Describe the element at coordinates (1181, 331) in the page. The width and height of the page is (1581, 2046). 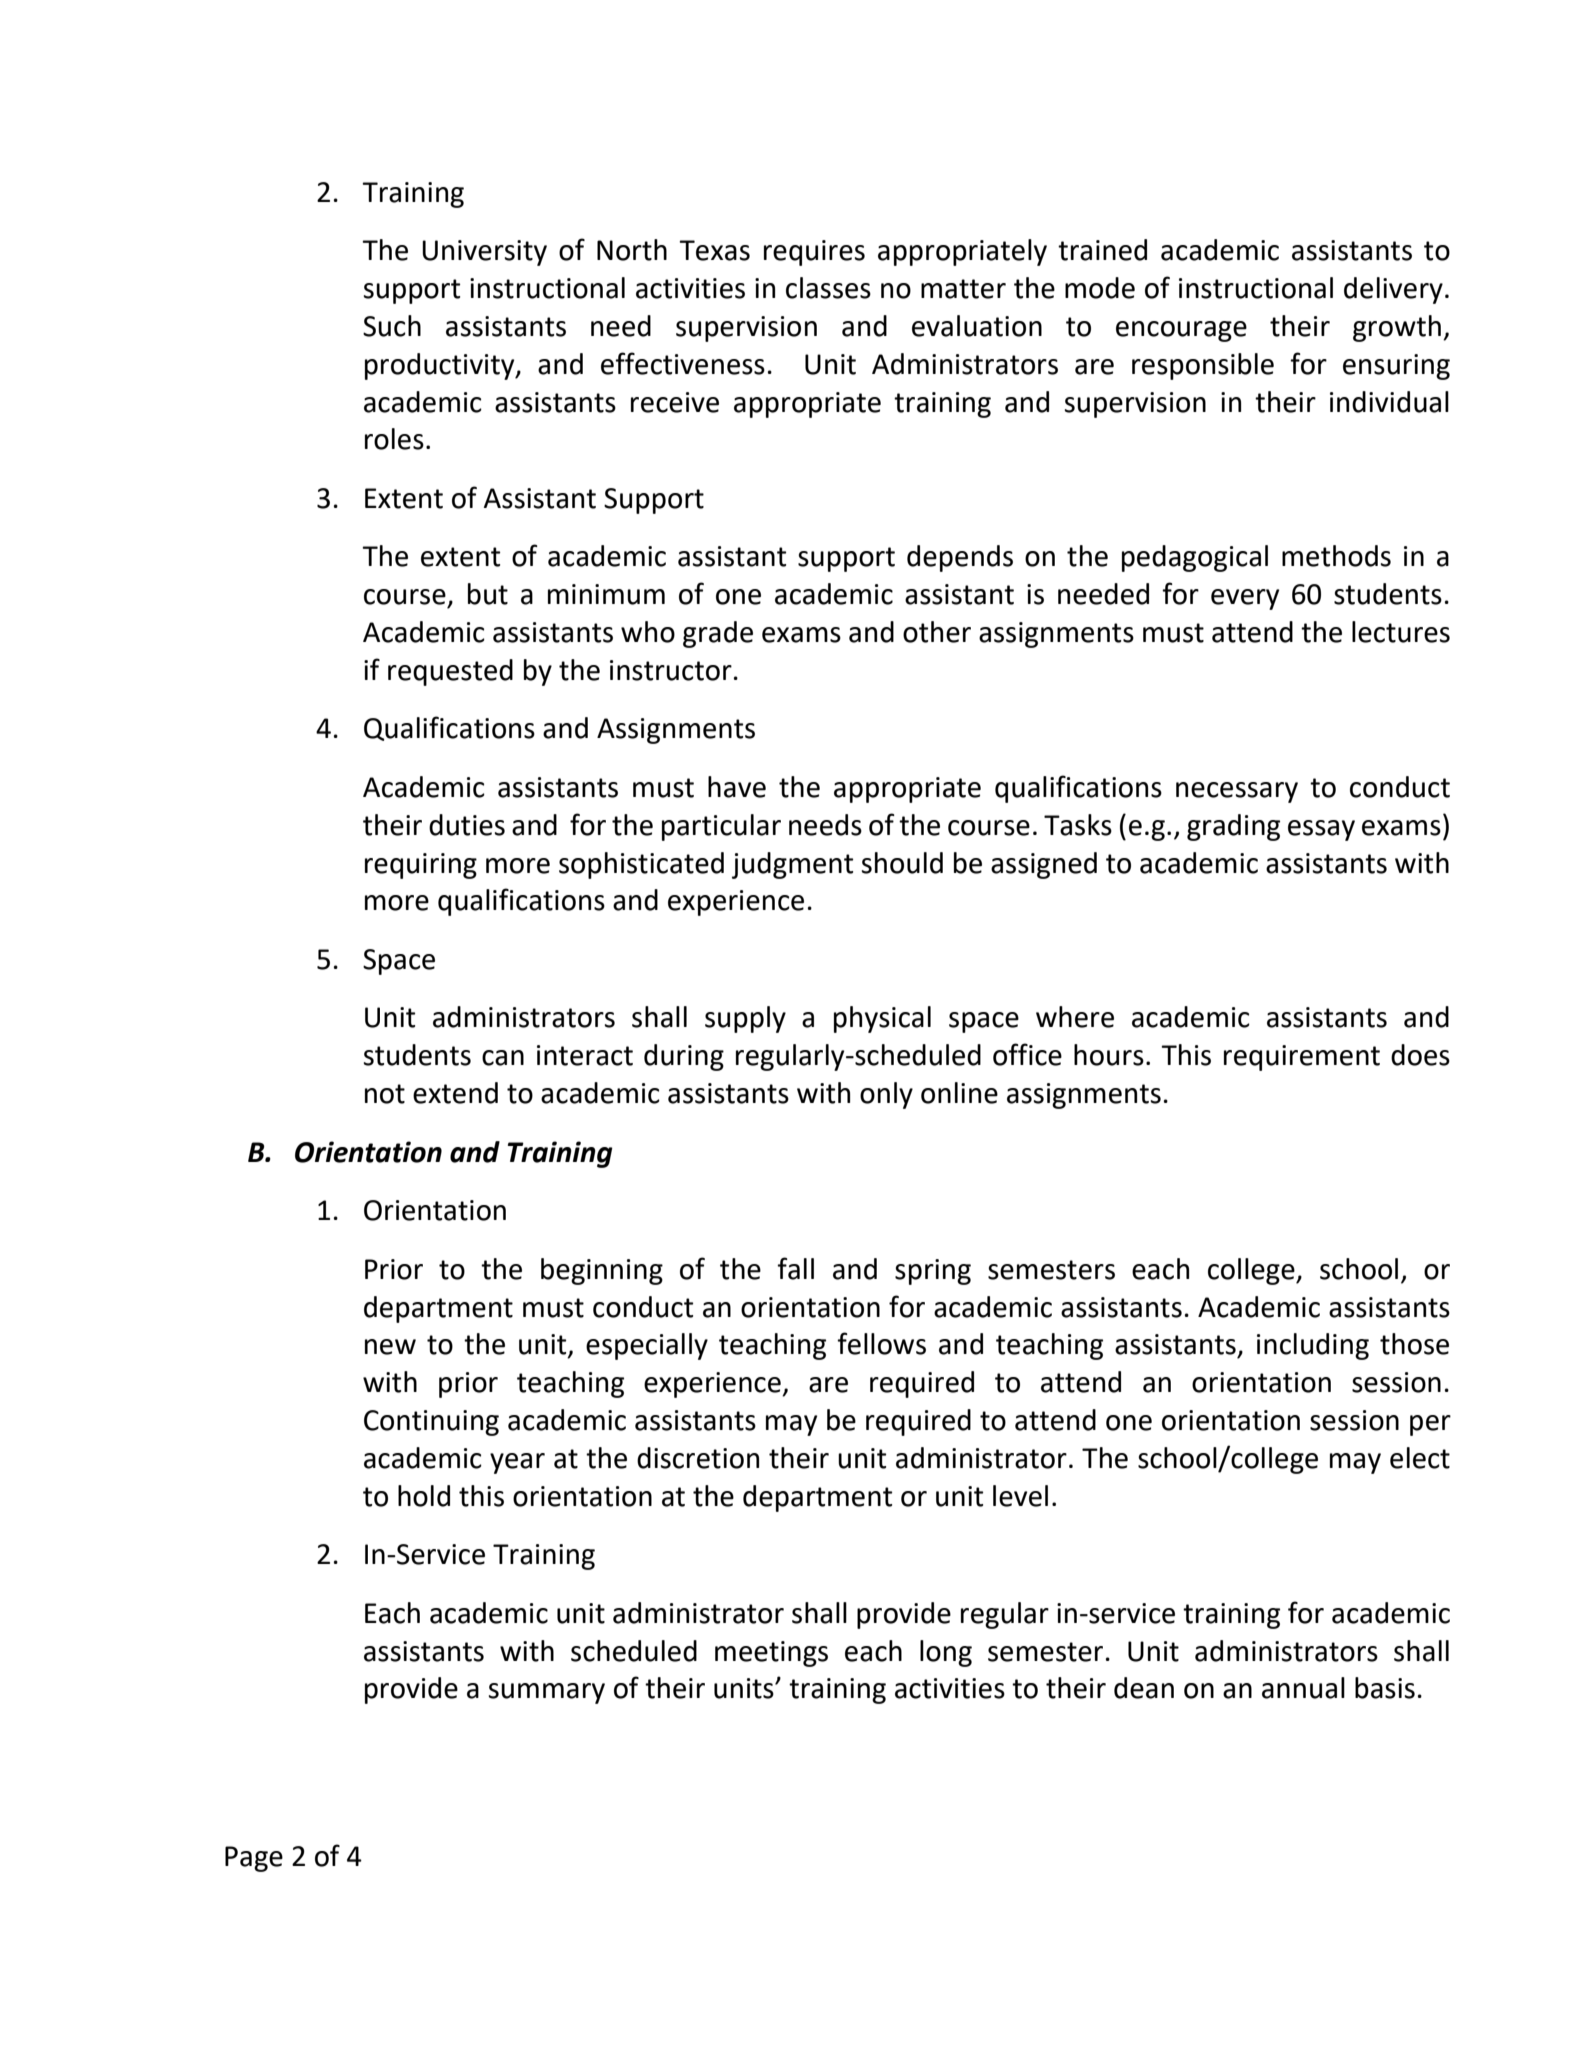
I see `encourage` at that location.
